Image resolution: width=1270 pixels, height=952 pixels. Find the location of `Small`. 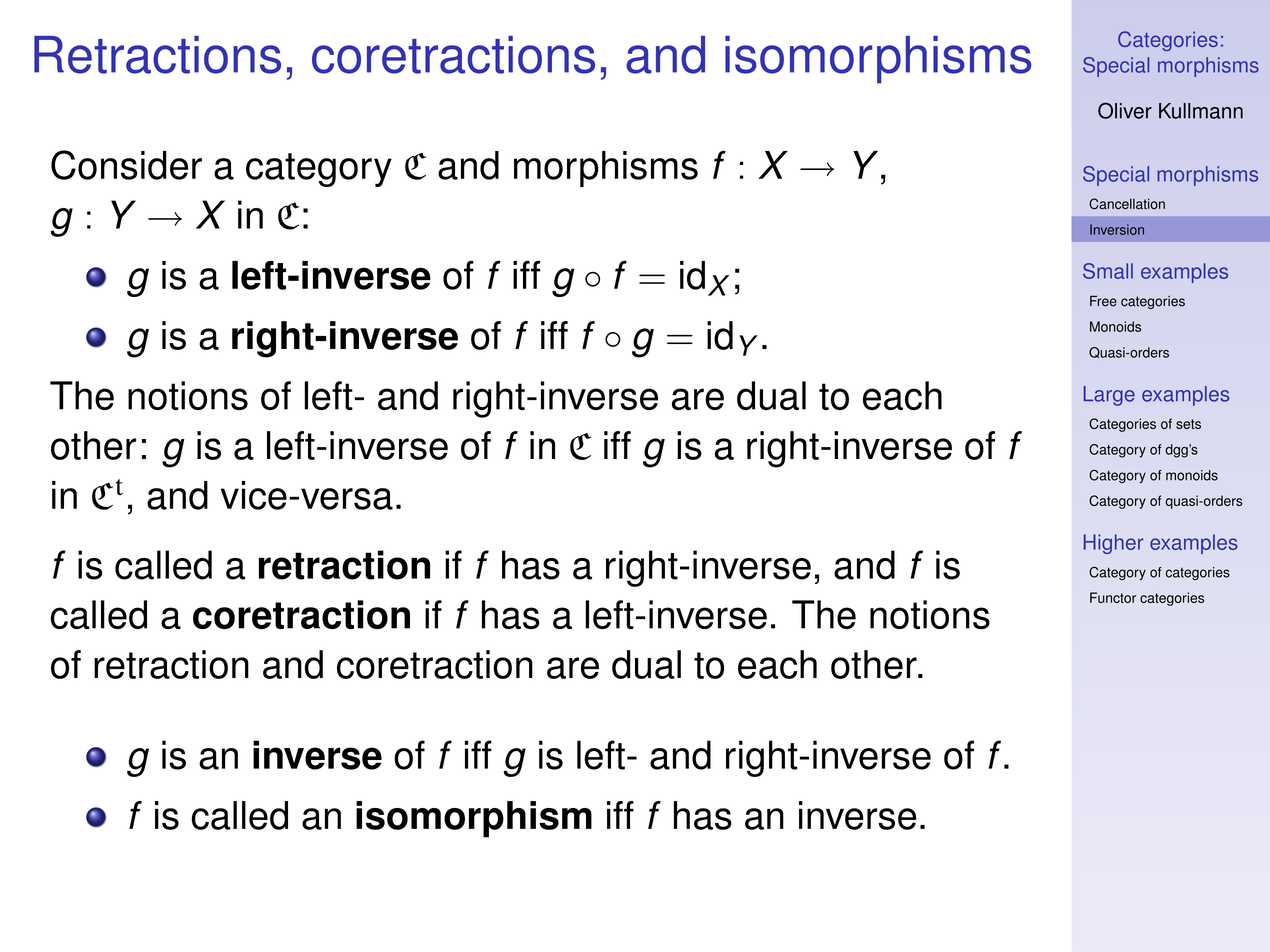

Small is located at coordinates (1108, 271).
